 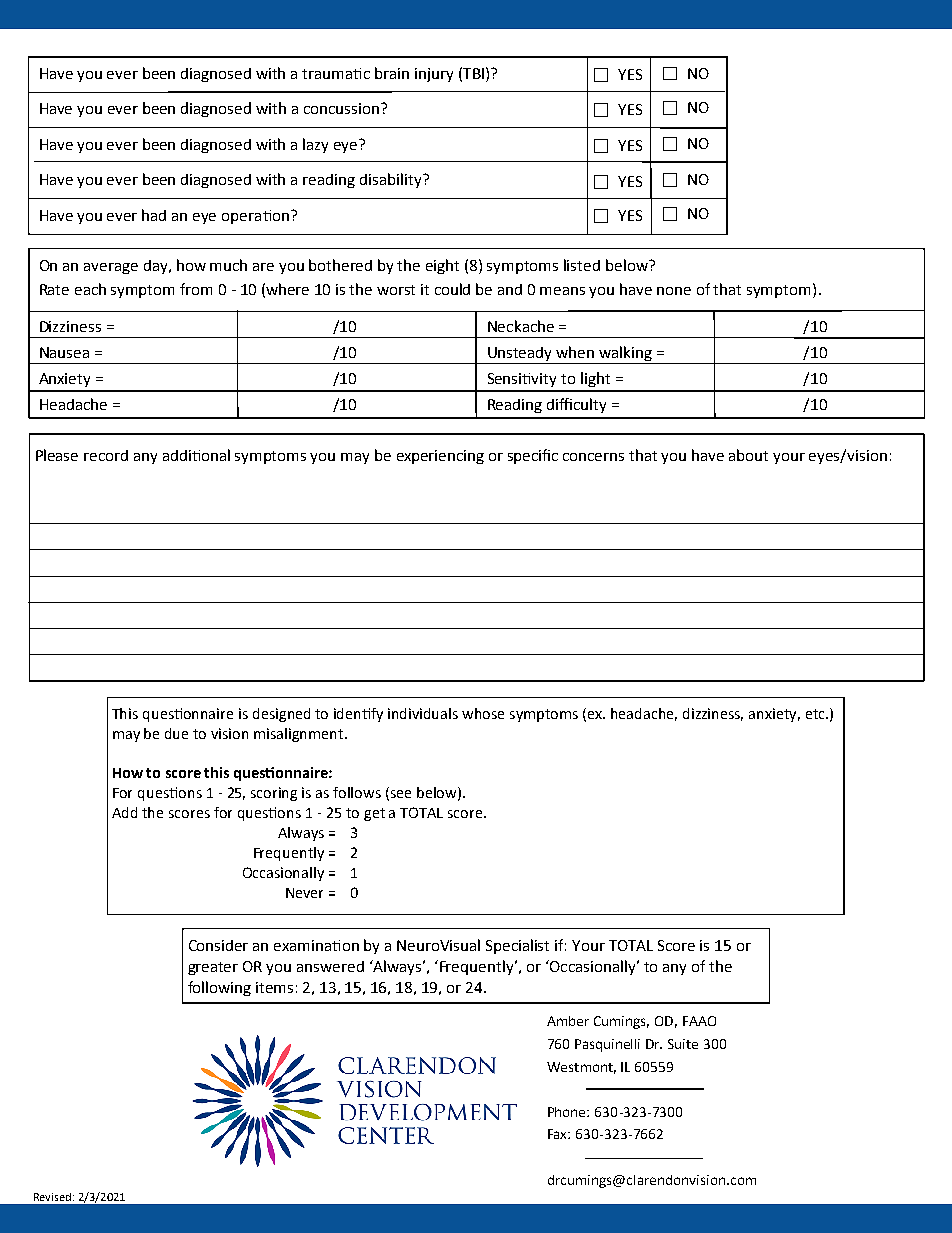 What do you see at coordinates (154, 215) in the page?
I see `had` at bounding box center [154, 215].
